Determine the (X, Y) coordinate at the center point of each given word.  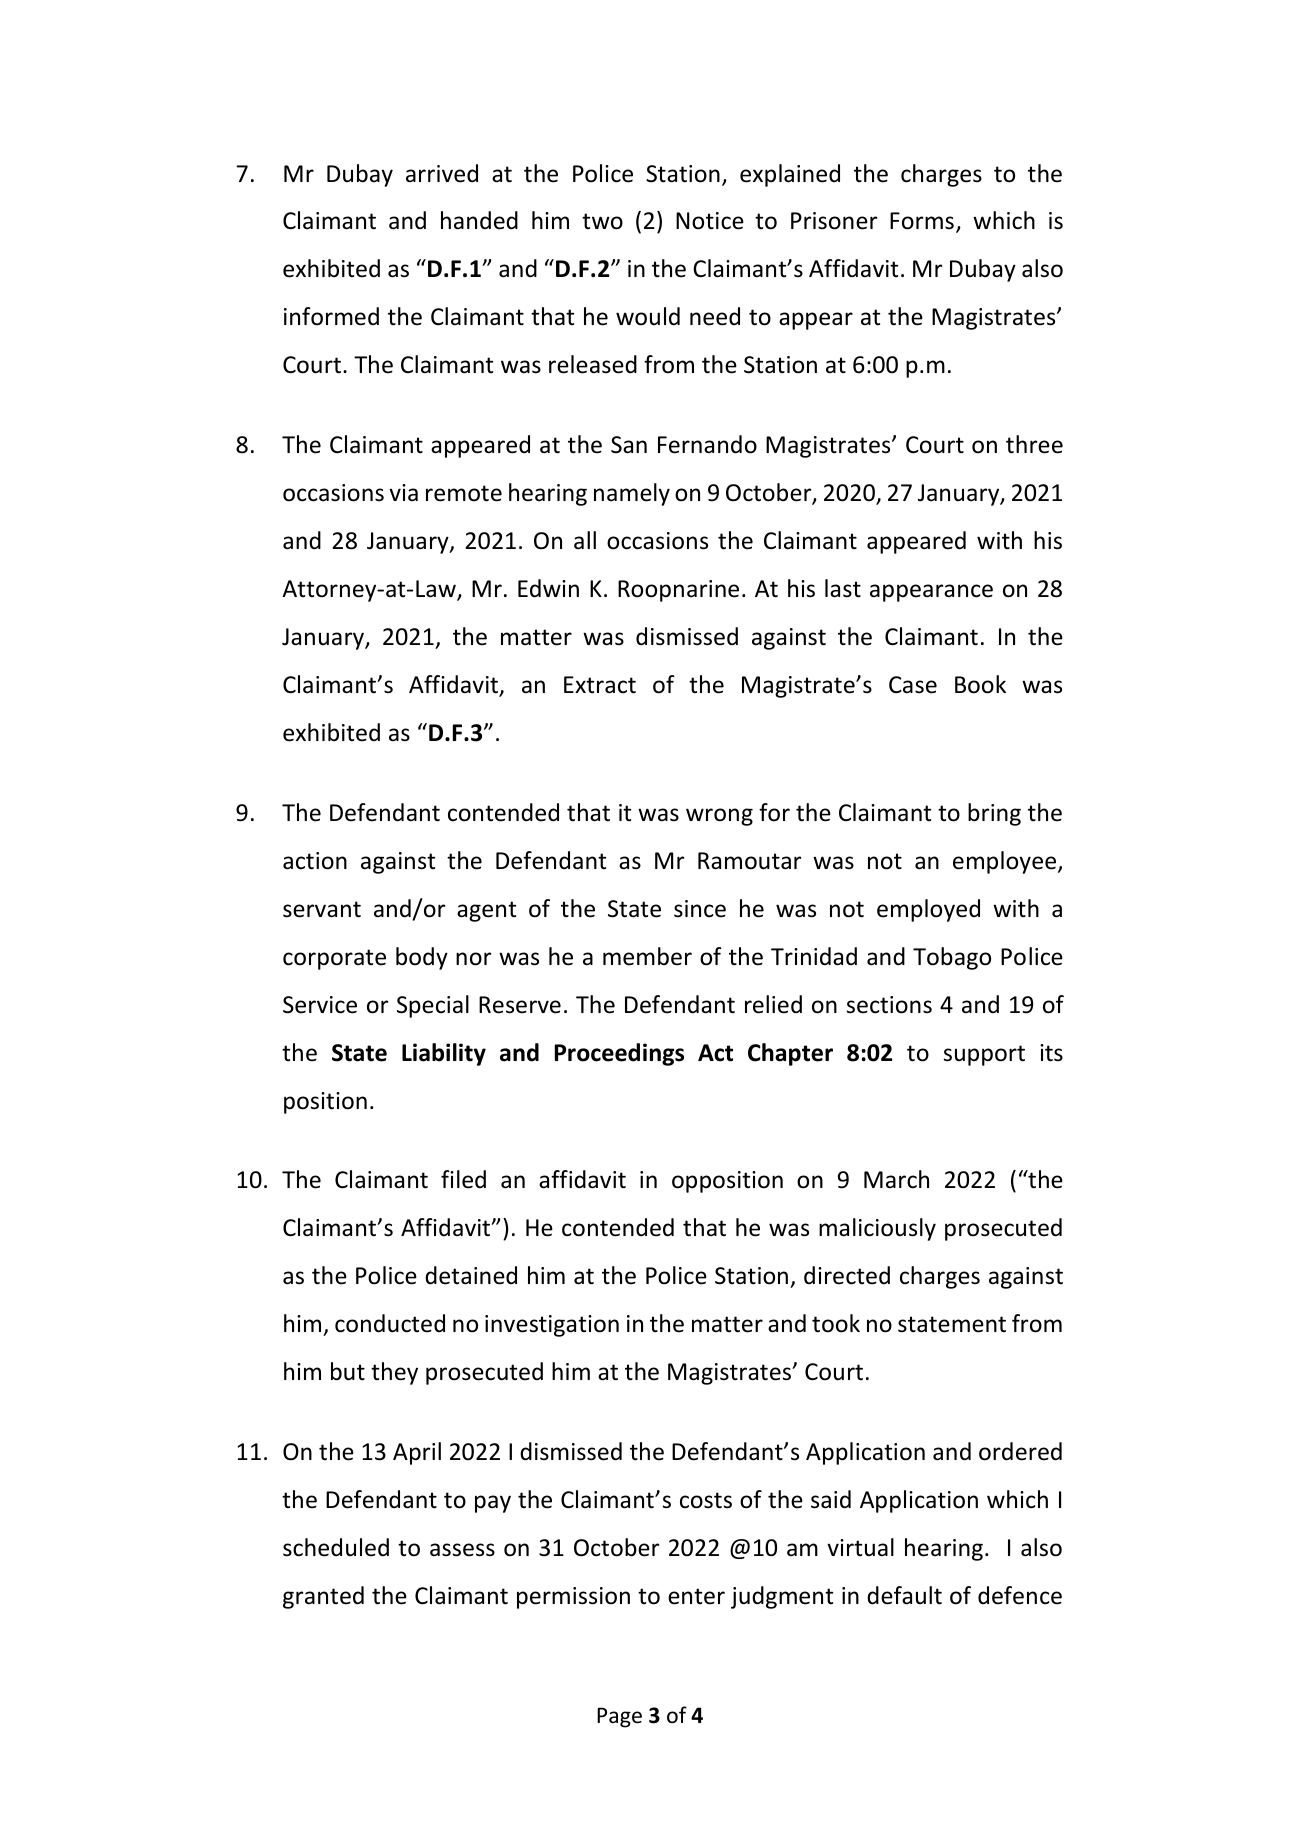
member (647, 956)
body (422, 958)
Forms (922, 221)
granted (323, 1597)
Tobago (952, 958)
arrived (442, 173)
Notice (710, 221)
